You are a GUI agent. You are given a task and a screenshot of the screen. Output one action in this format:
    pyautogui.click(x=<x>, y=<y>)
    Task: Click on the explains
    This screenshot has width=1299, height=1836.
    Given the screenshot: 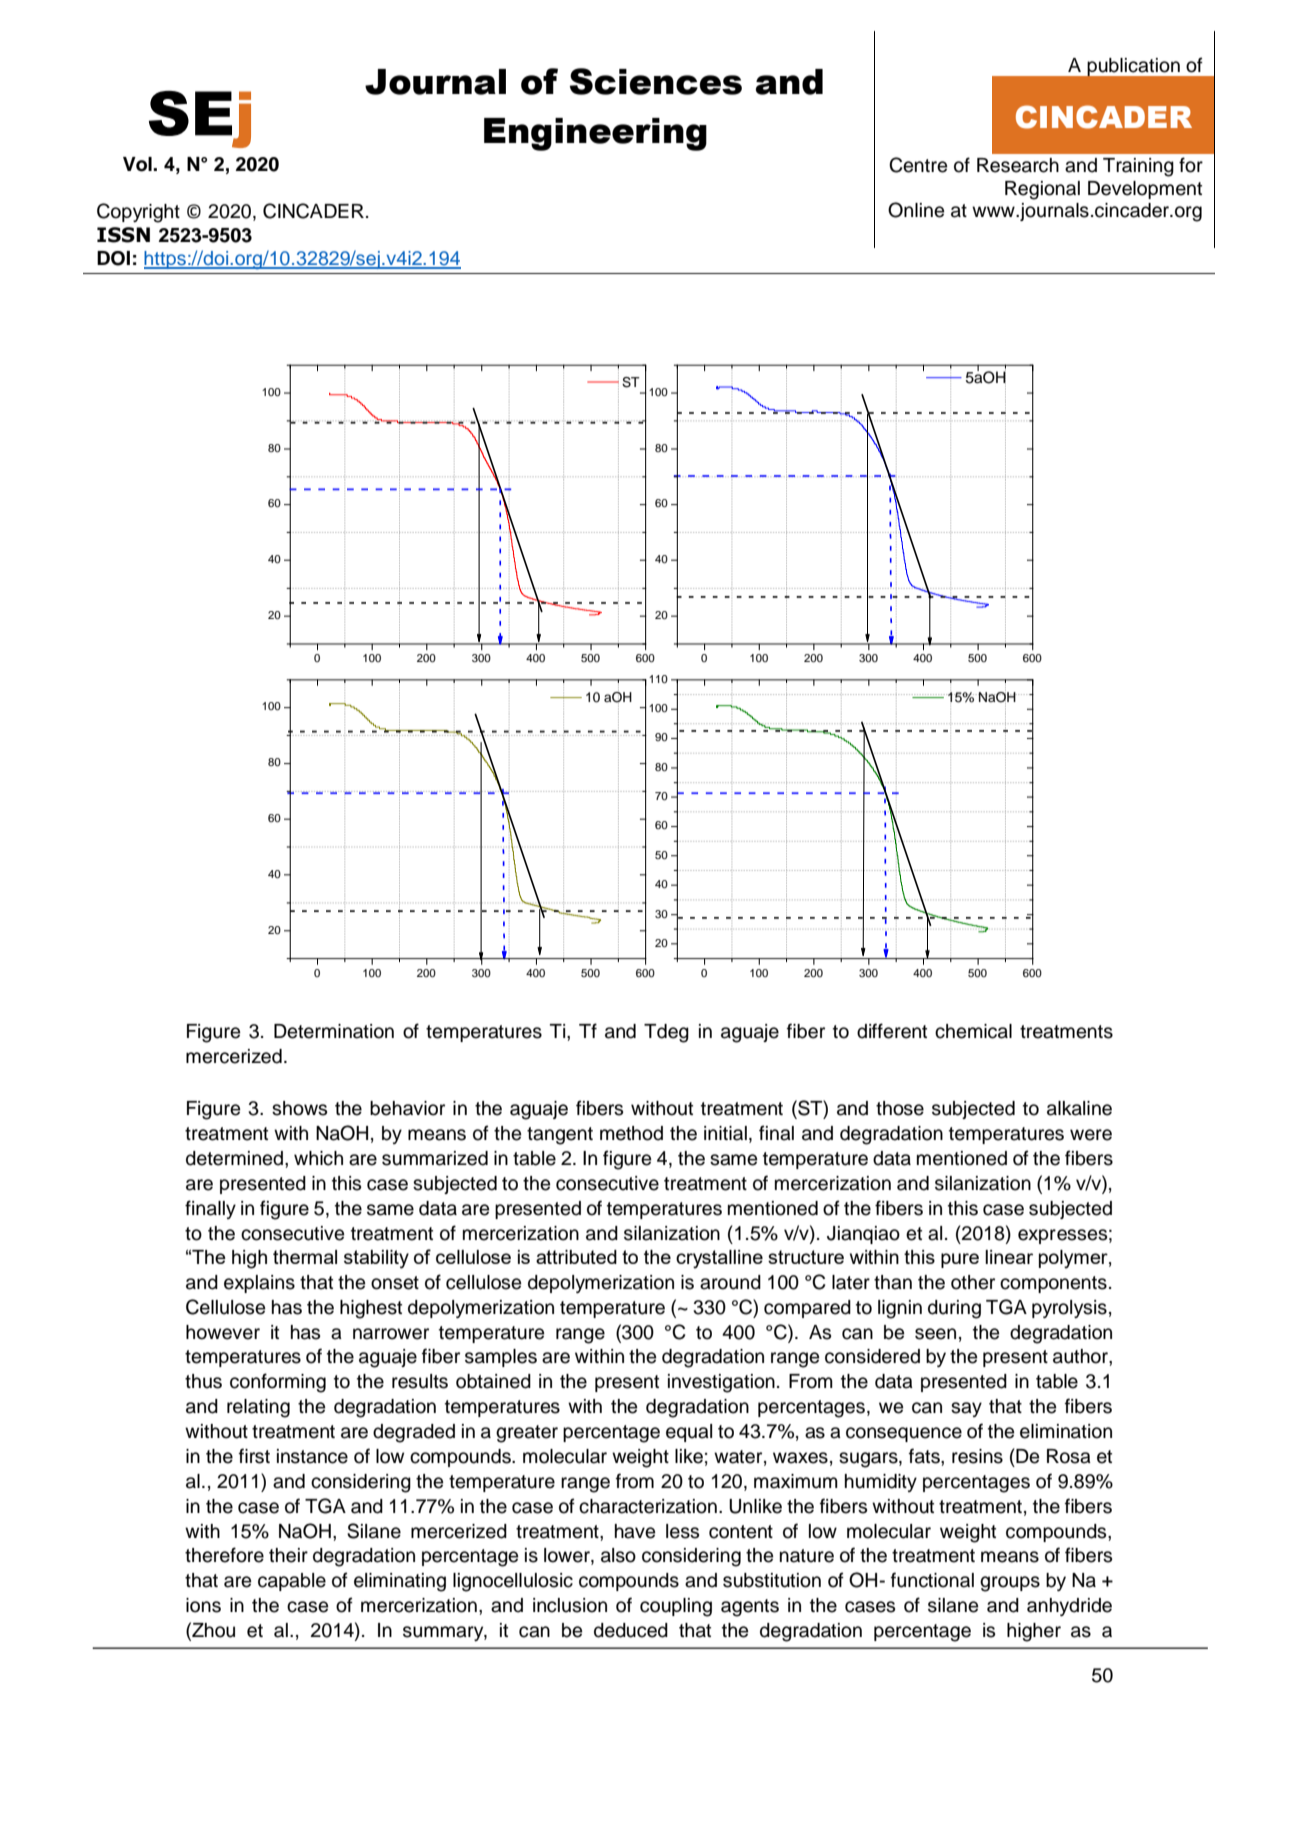 What is the action you would take?
    pyautogui.click(x=259, y=1284)
